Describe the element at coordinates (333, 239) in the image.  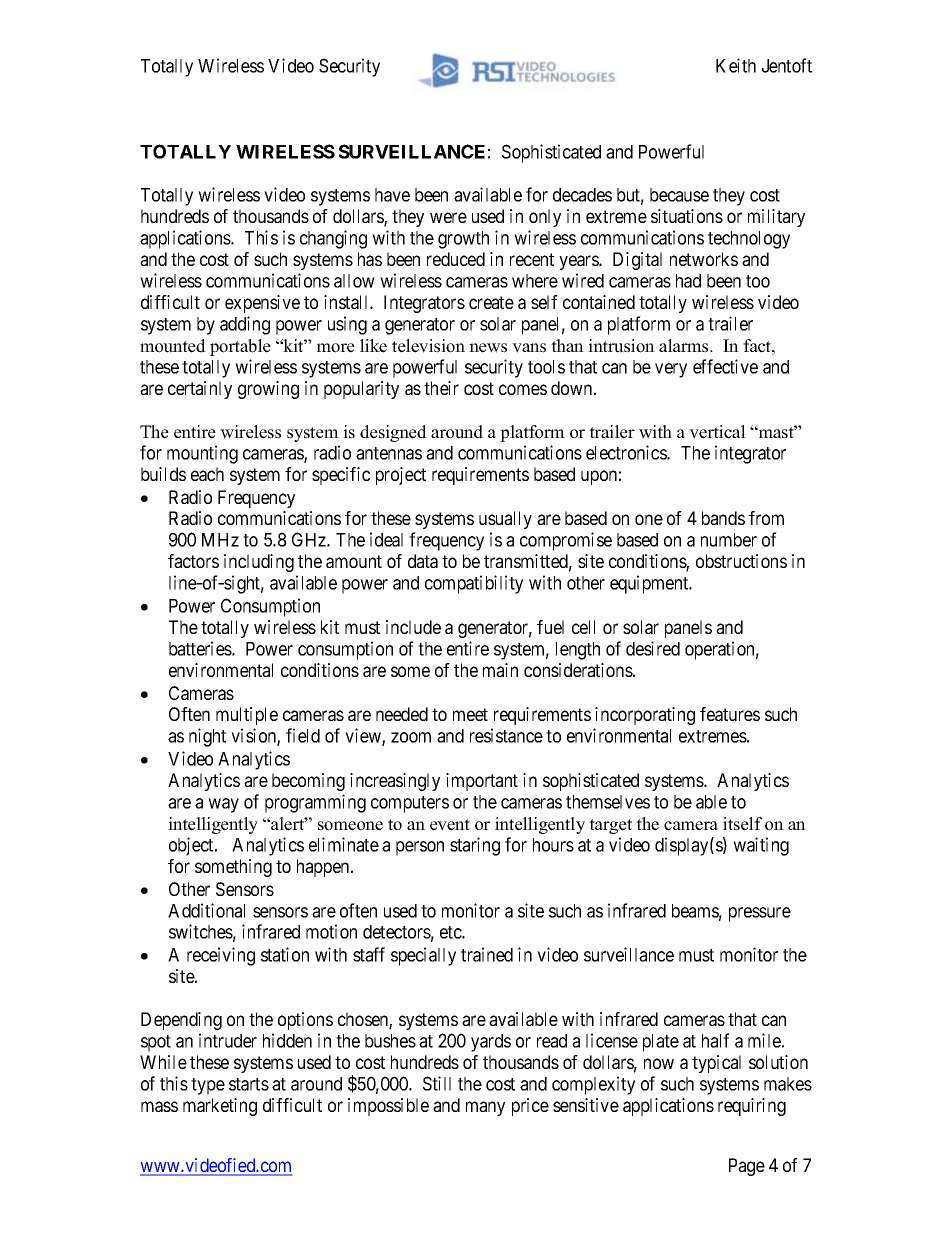
I see `changing` at that location.
